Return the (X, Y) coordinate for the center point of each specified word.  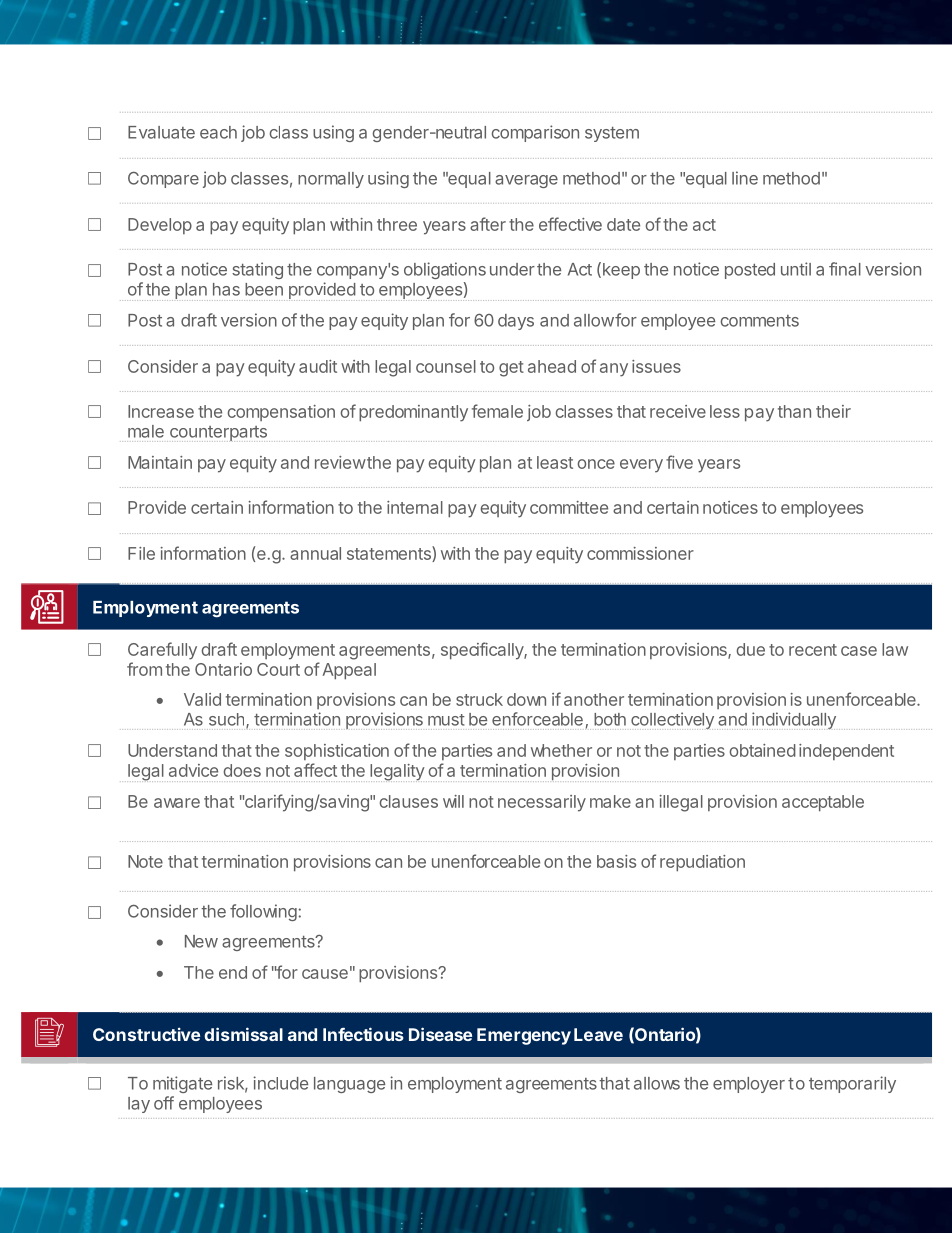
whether (561, 750)
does (242, 770)
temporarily (852, 1084)
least (555, 462)
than (794, 411)
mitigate (182, 1084)
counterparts (218, 434)
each (218, 132)
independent (846, 752)
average (526, 181)
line (745, 178)
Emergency (524, 1036)
